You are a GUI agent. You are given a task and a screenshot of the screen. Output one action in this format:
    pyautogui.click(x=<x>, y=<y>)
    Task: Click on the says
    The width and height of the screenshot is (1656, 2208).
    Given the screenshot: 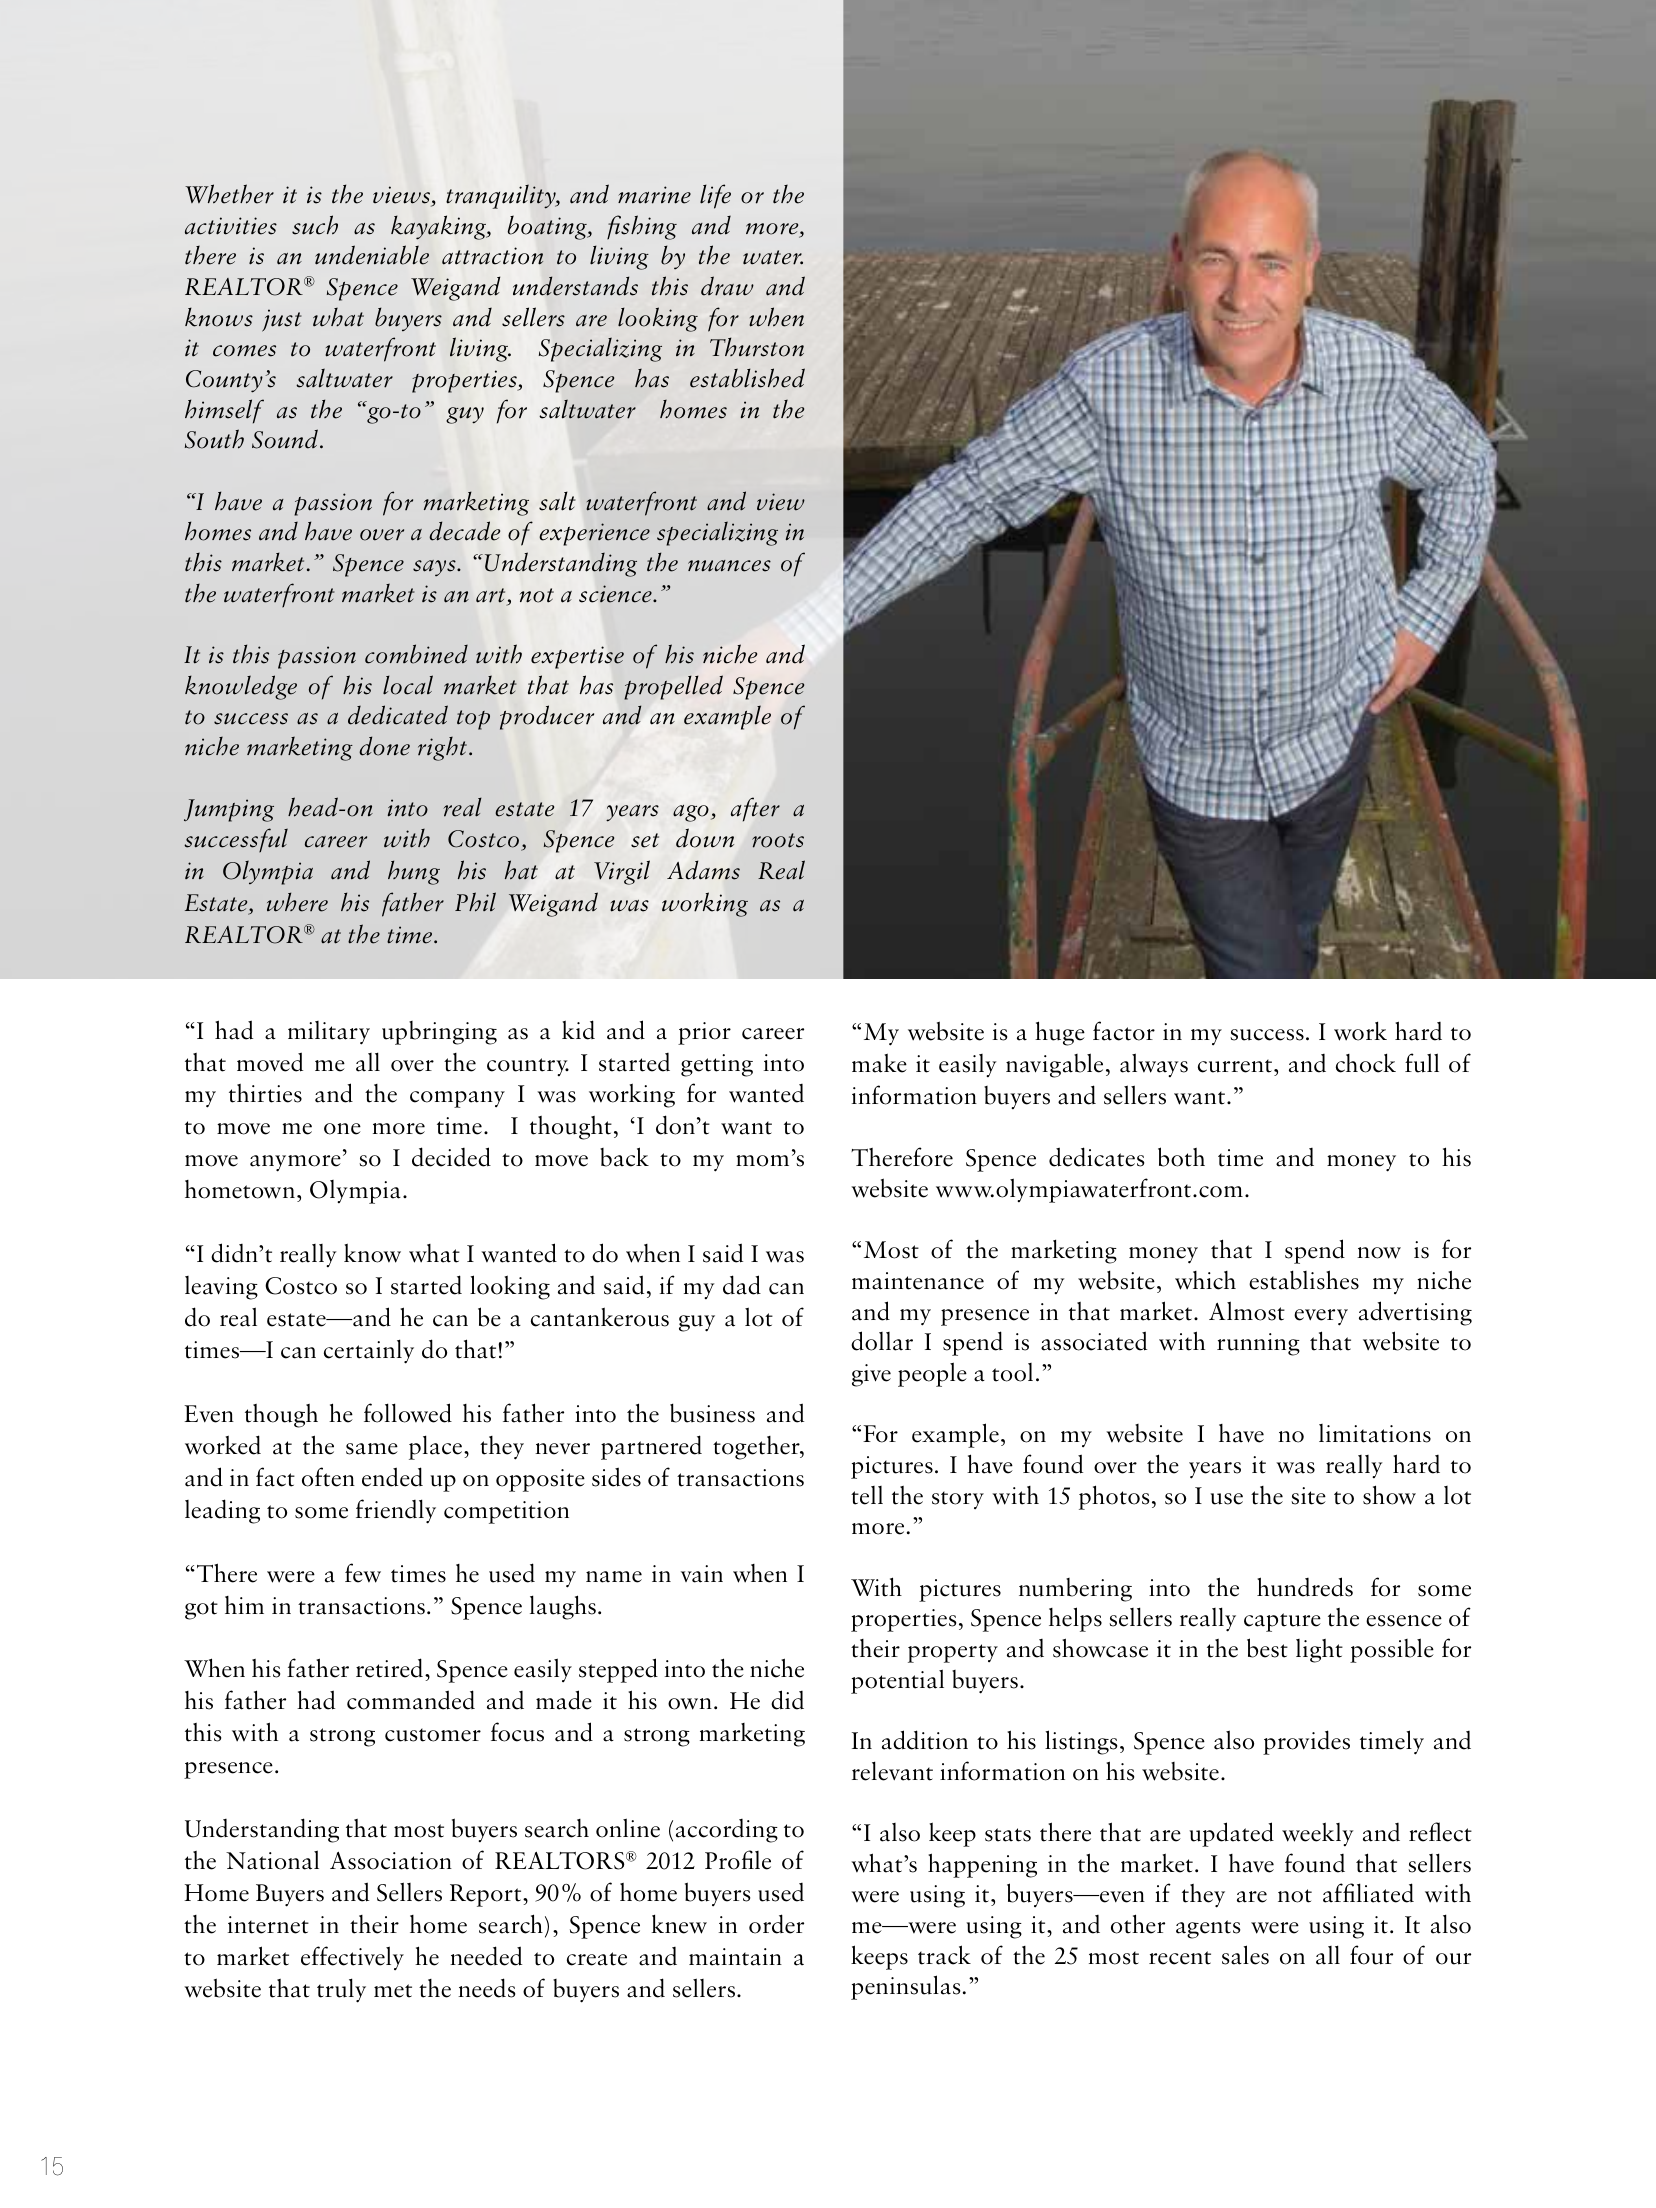 What is the action you would take?
    pyautogui.click(x=435, y=568)
